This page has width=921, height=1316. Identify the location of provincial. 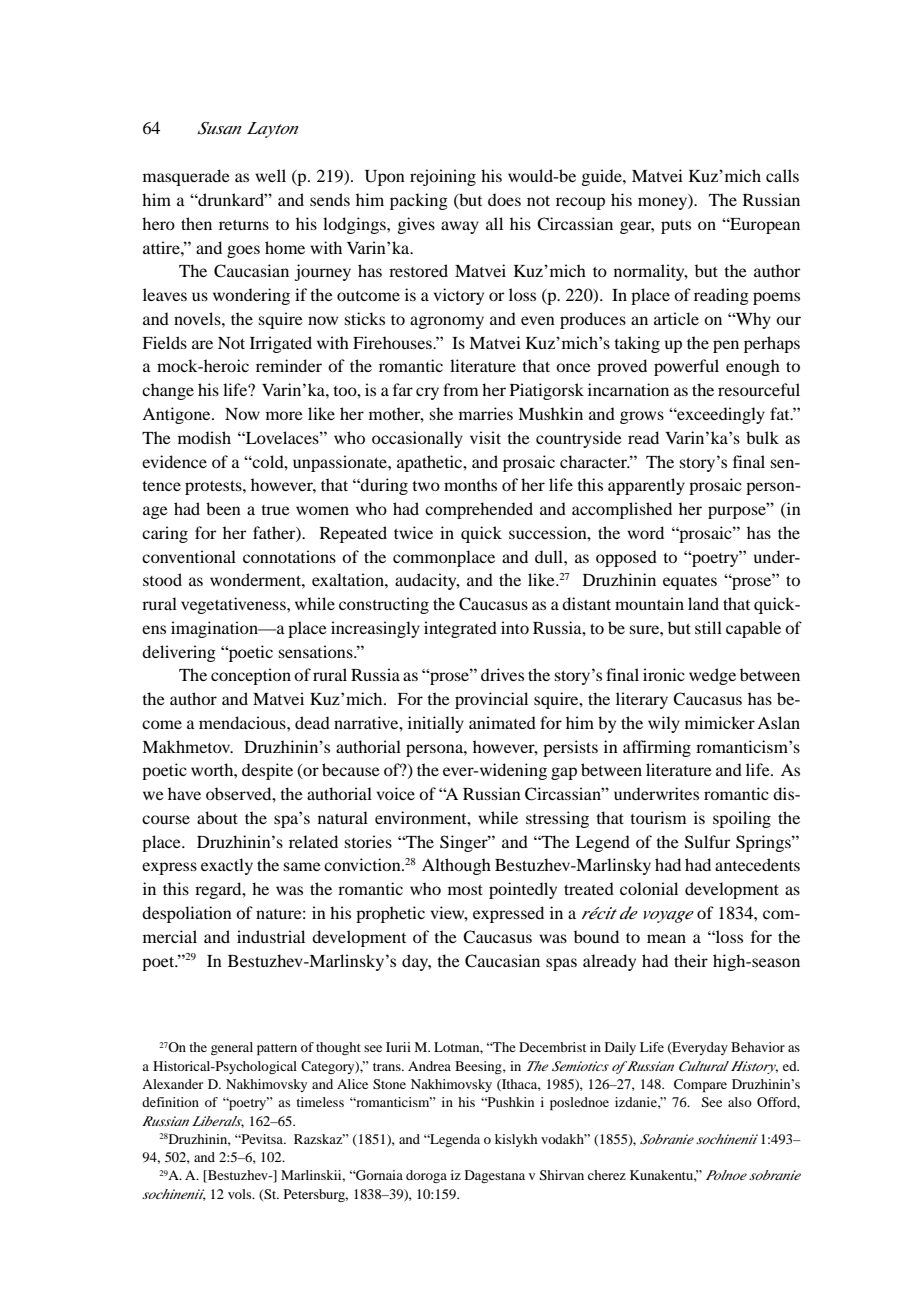
(491, 700).
